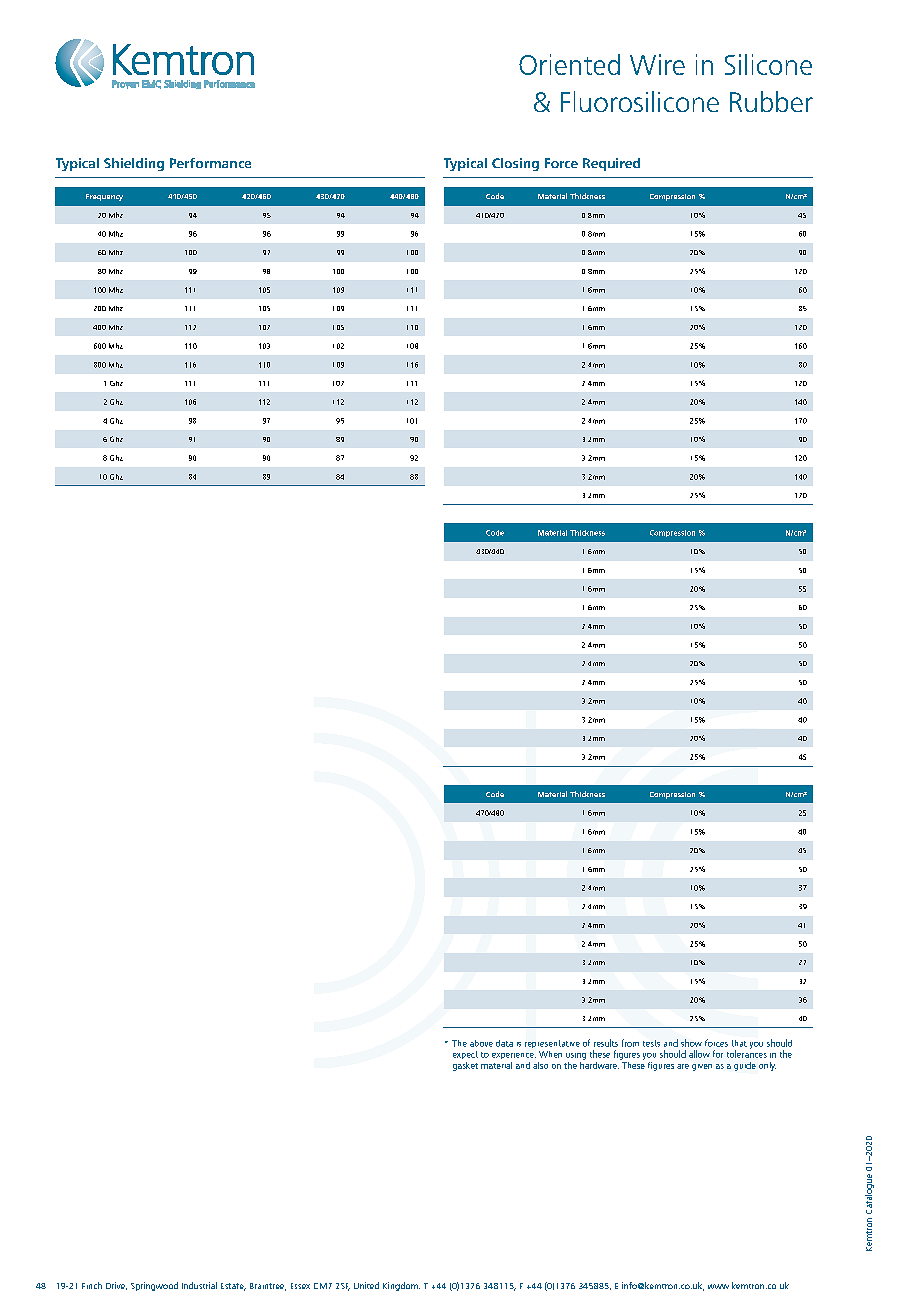 This document has height=1308, width=924. I want to click on Industrial, so click(199, 1285).
